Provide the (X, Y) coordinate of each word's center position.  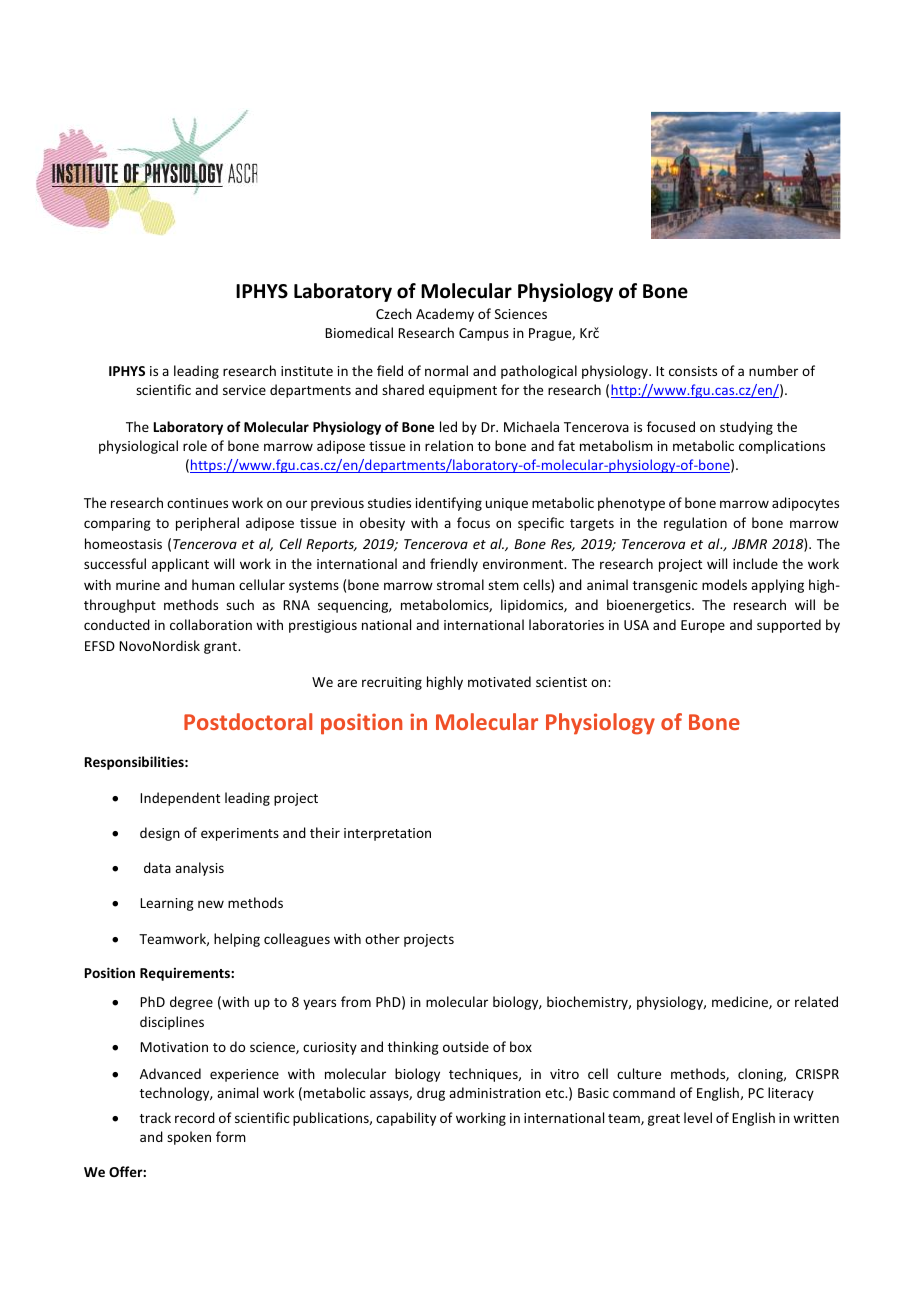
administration (495, 1092)
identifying (449, 504)
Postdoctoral (248, 721)
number (773, 370)
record (195, 1117)
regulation (695, 524)
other (382, 938)
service (244, 390)
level (698, 1117)
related (816, 1001)
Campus (484, 334)
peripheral (207, 524)
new (211, 904)
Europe (703, 626)
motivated (499, 681)
